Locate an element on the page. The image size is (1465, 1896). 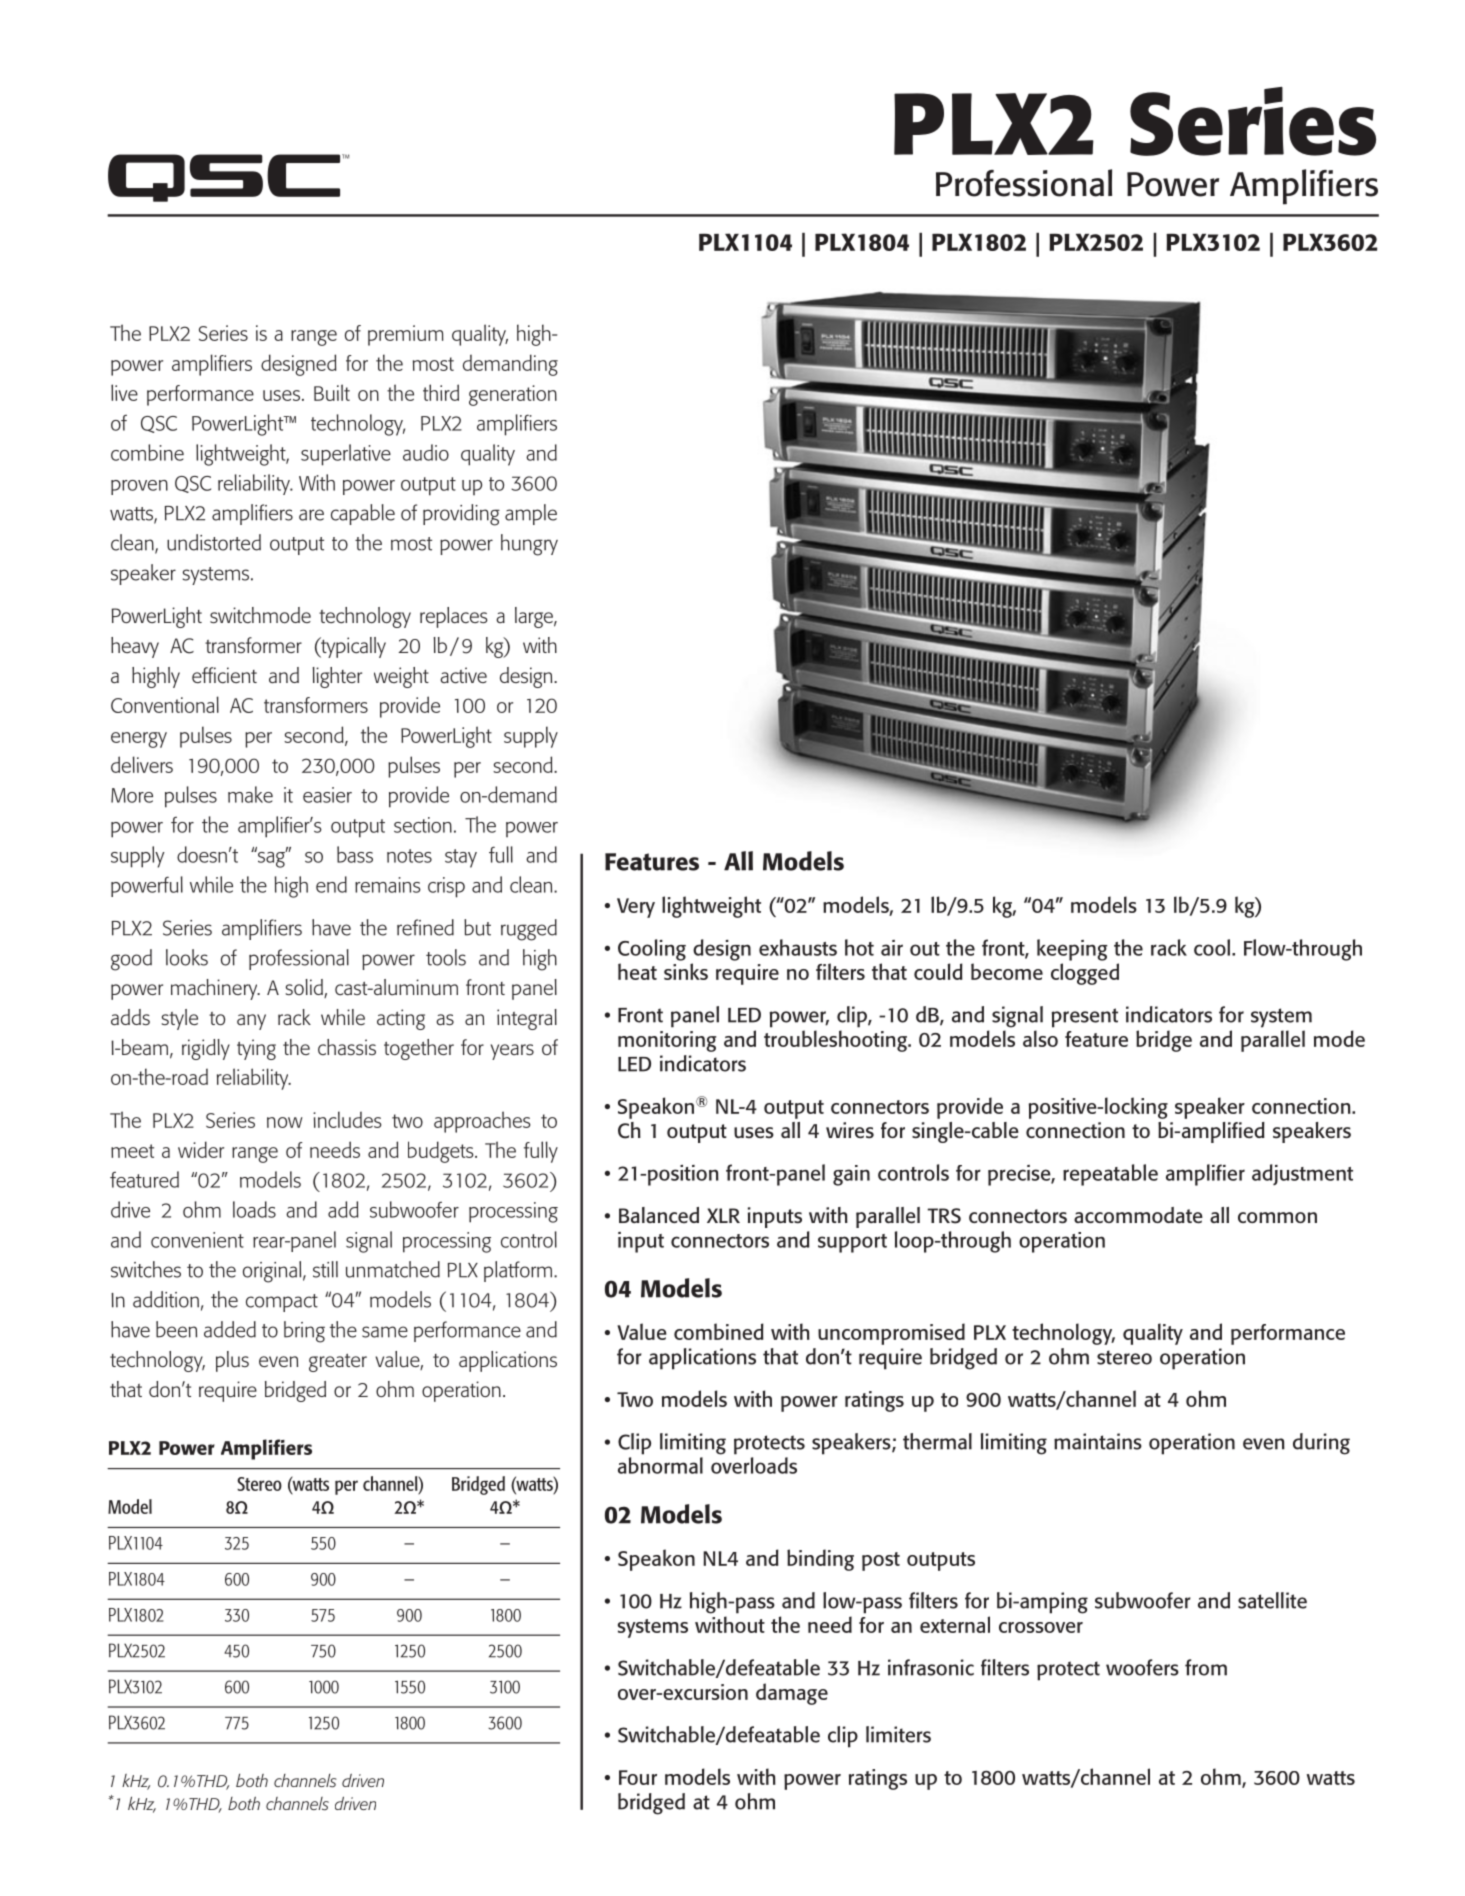
present is located at coordinates (1085, 1018).
